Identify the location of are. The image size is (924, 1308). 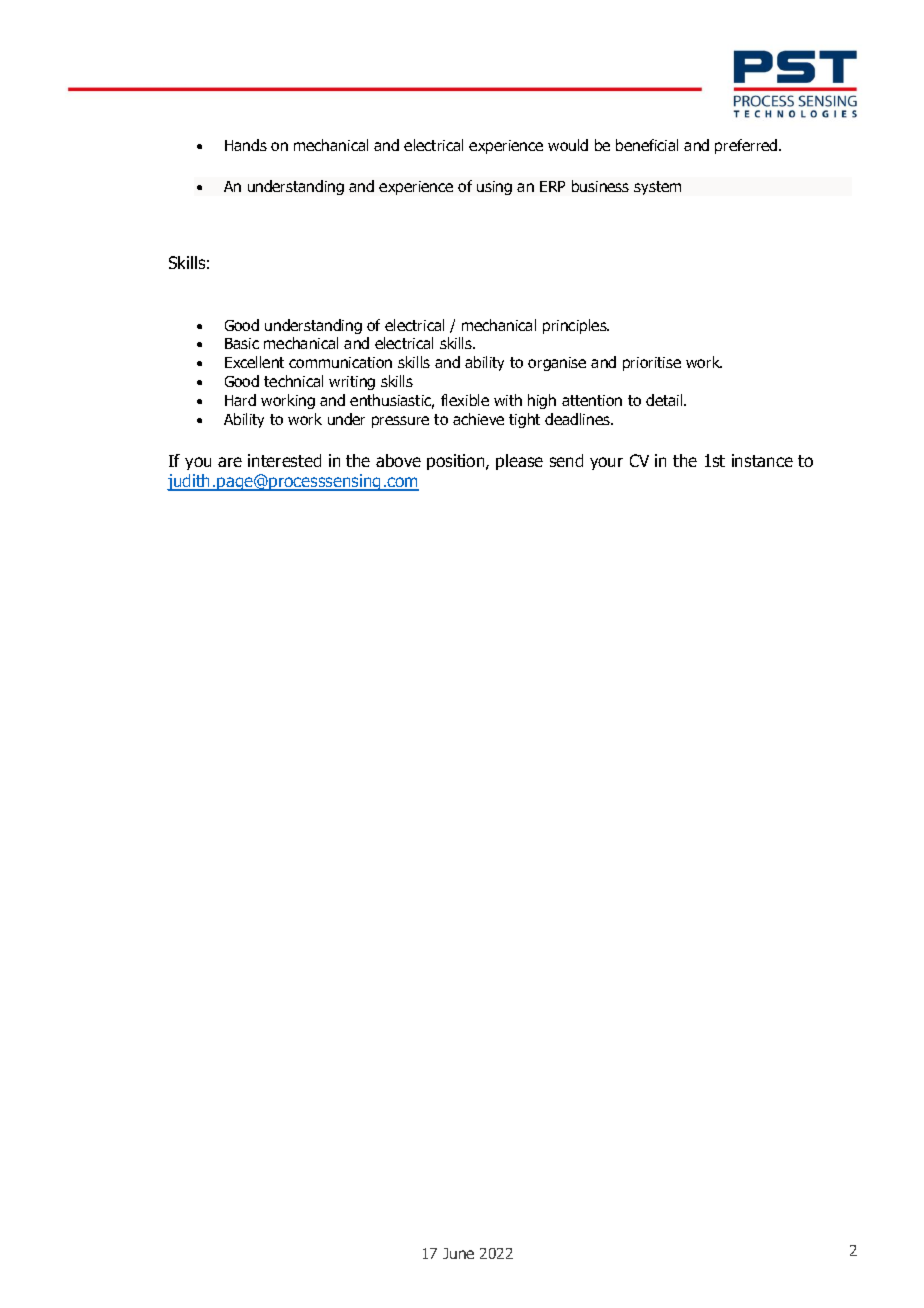
(230, 462).
